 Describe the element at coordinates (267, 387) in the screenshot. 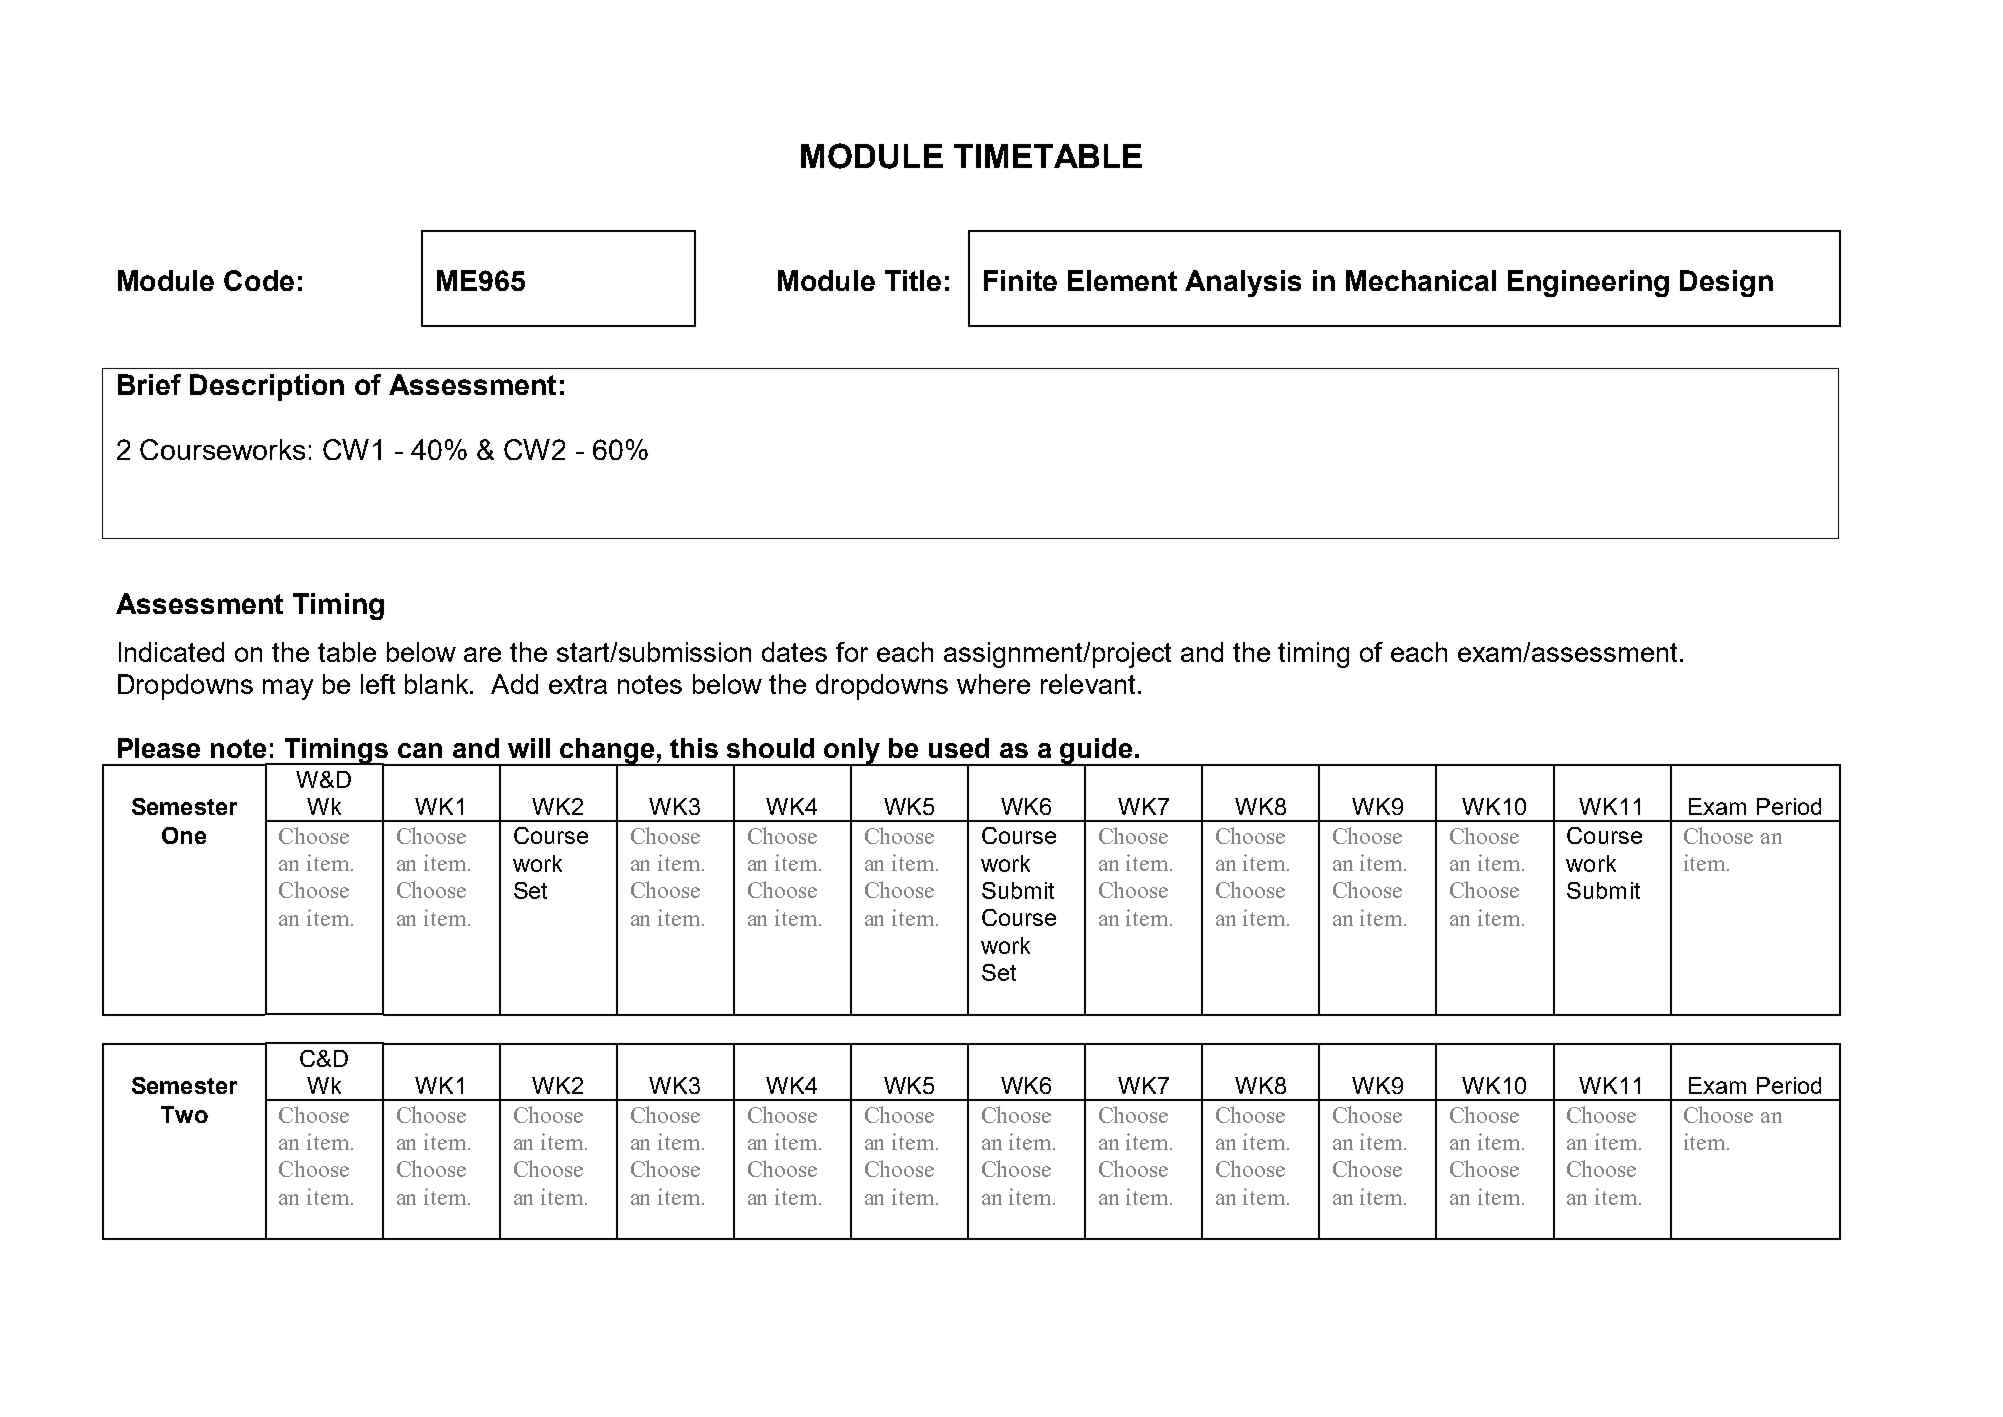

I see `Description` at that location.
